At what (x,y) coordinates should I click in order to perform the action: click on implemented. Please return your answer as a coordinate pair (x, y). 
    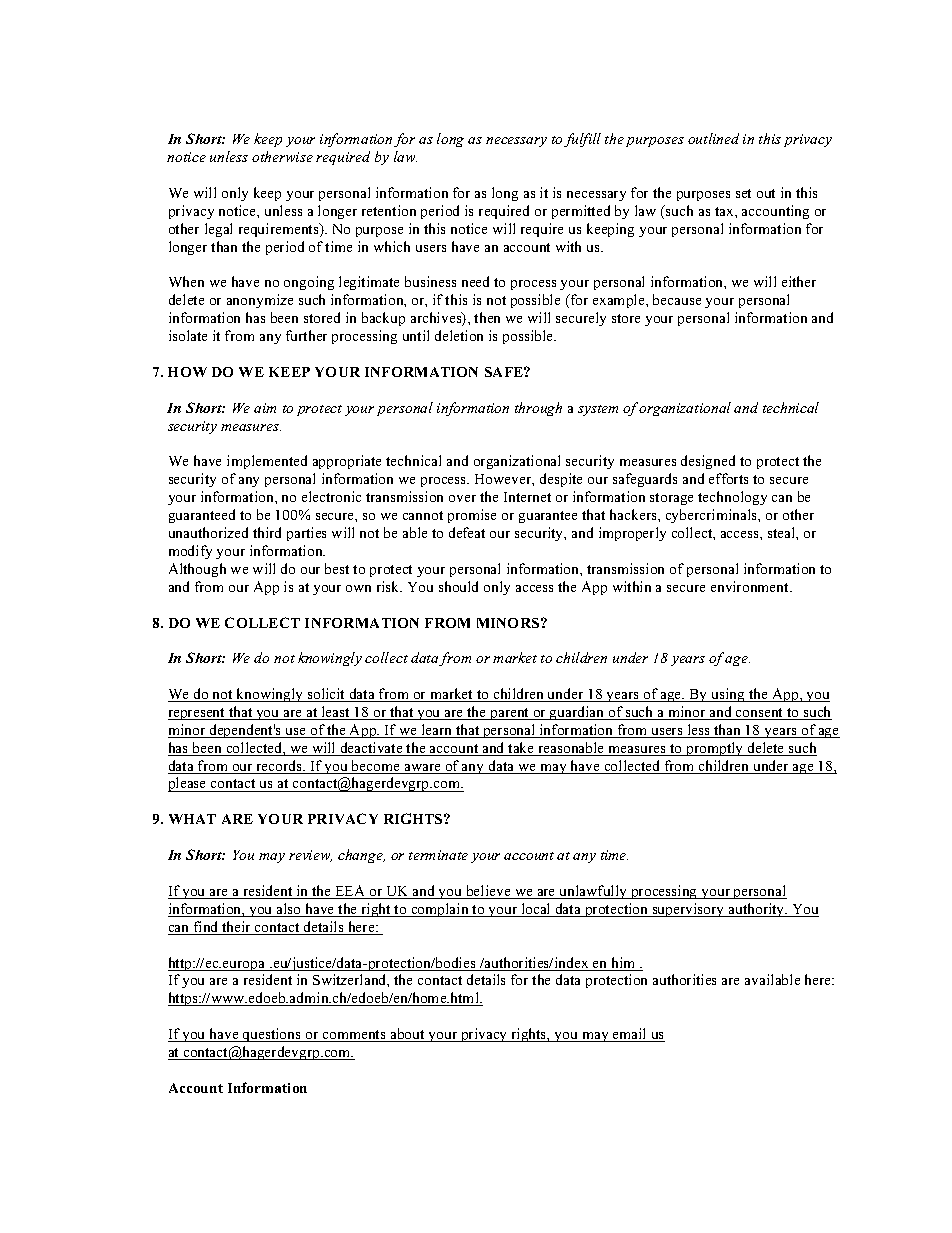
    Looking at the image, I should click on (267, 462).
